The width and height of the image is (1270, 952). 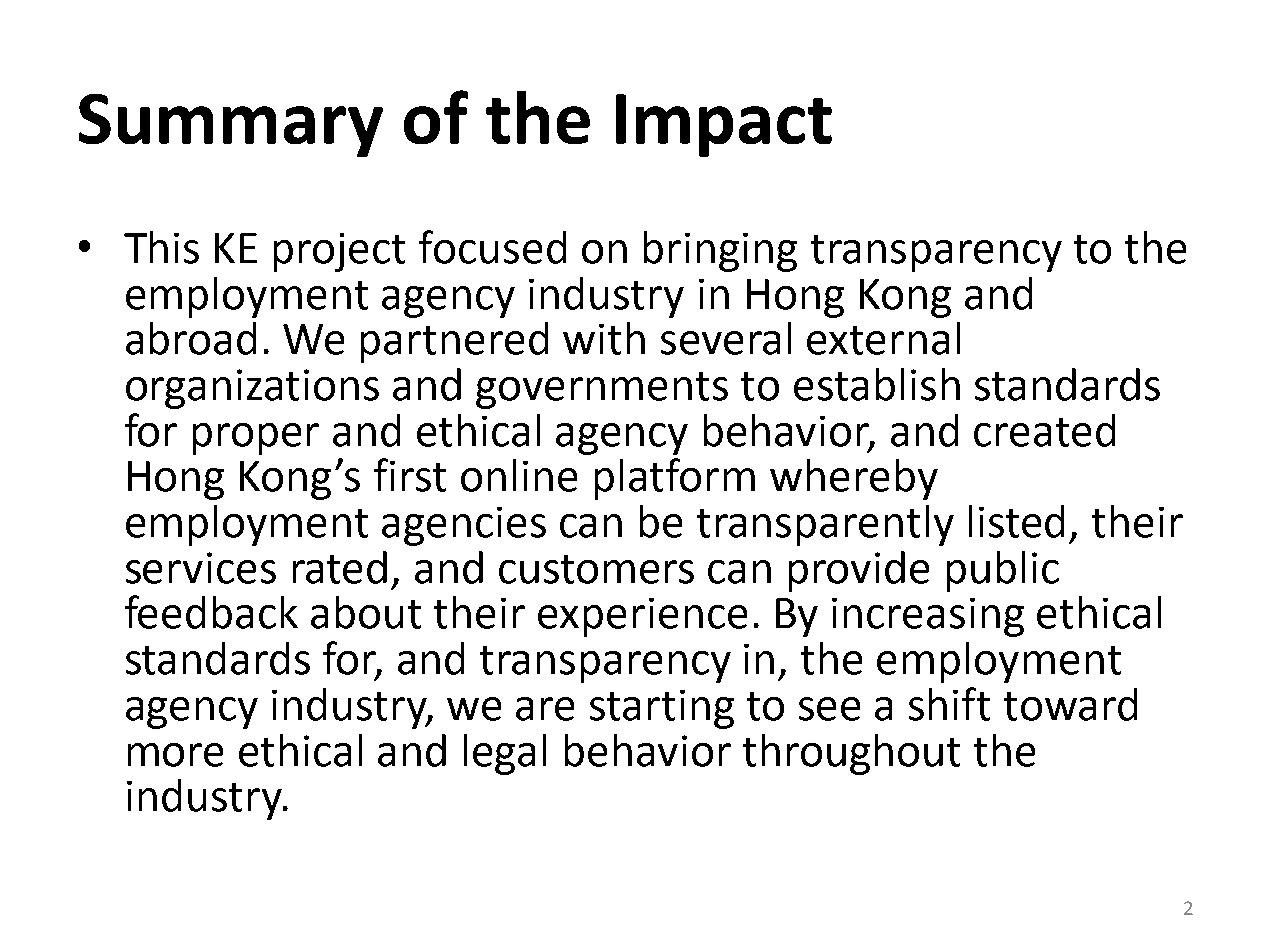 What do you see at coordinates (720, 251) in the image?
I see `bringing` at bounding box center [720, 251].
